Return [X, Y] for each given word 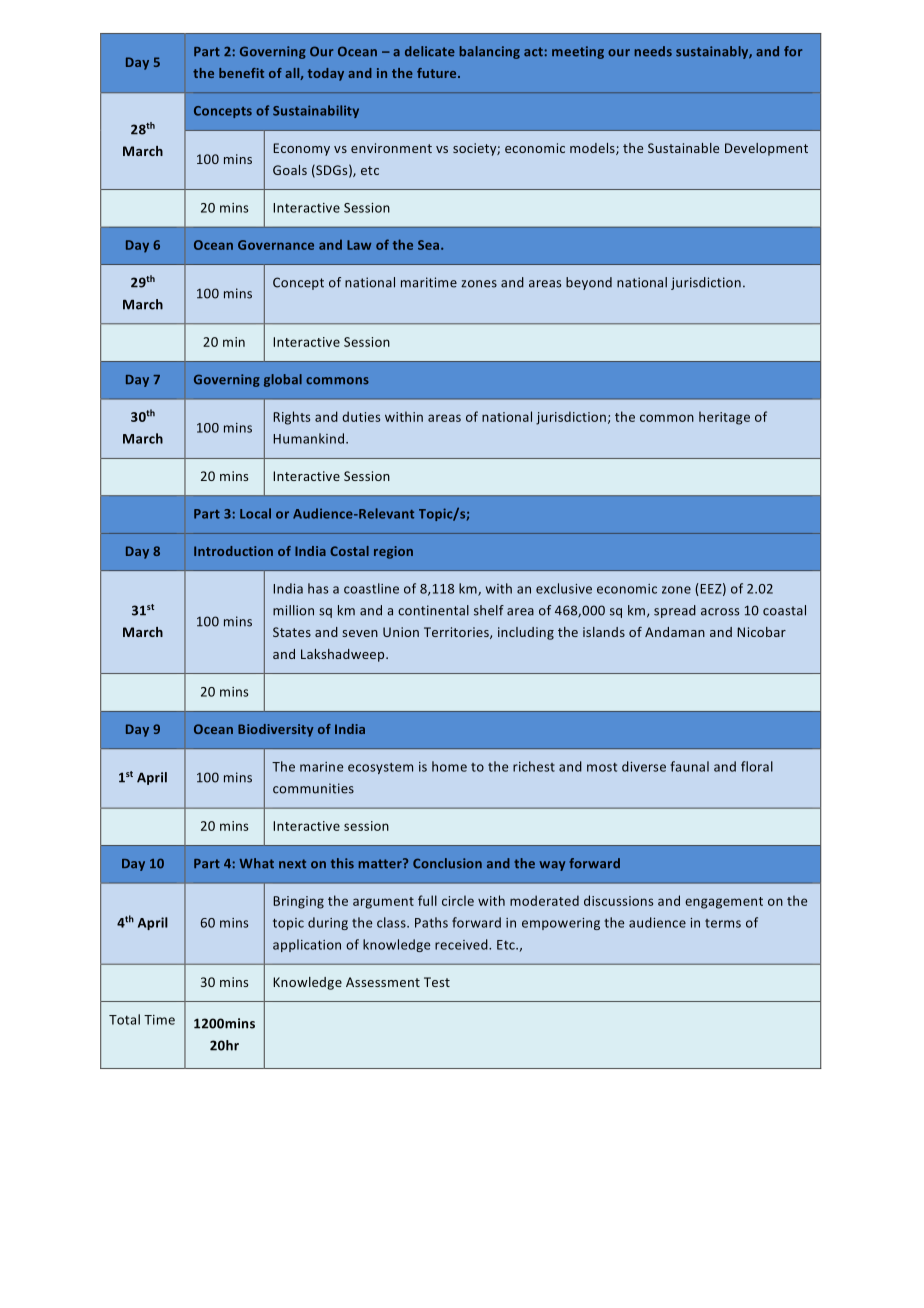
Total [124, 1019]
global [283, 380]
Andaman [675, 632]
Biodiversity [276, 730]
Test [437, 982]
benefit [241, 73]
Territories [457, 633]
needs [653, 51]
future [438, 73]
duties [361, 416]
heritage [724, 418]
